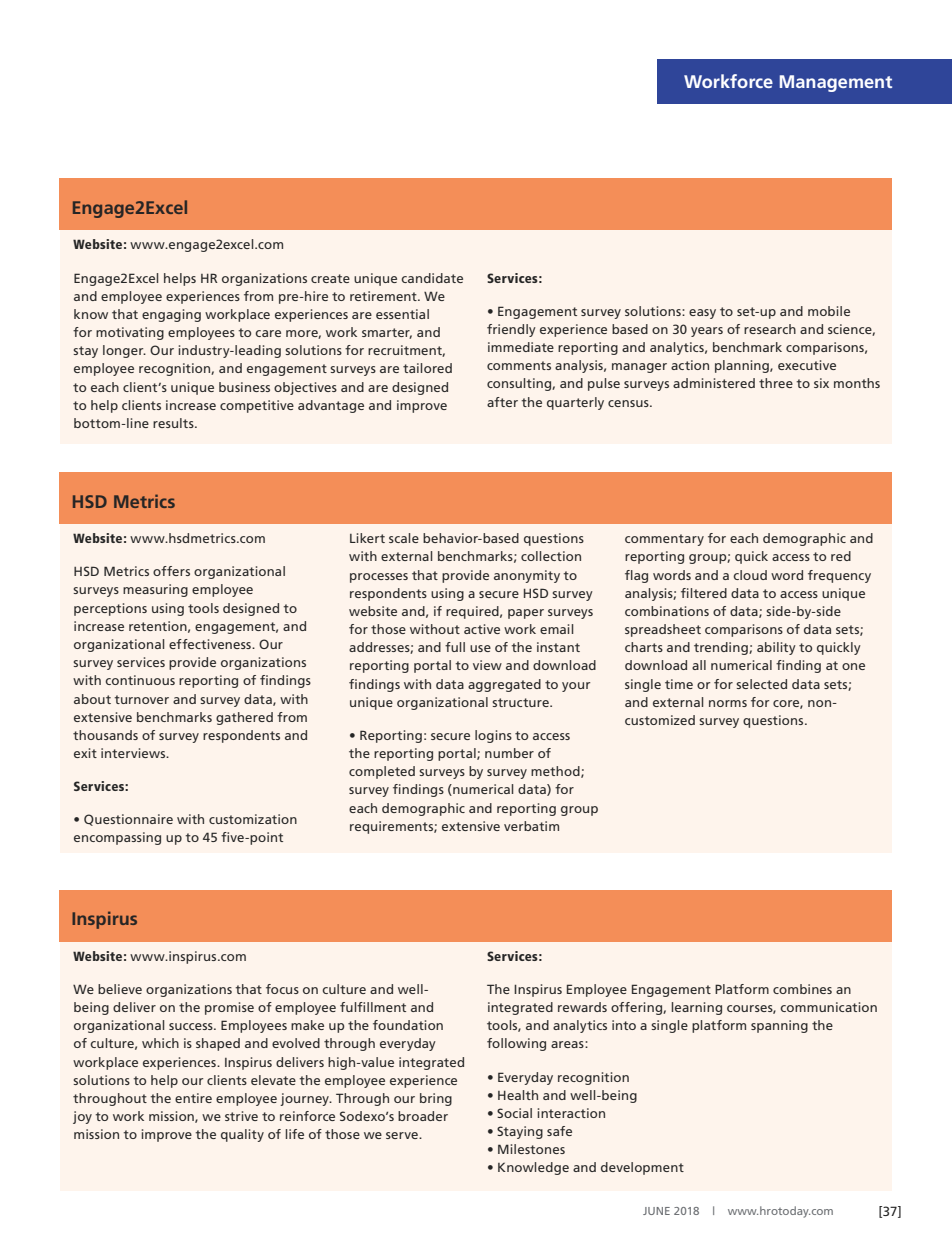 This screenshot has width=952, height=1250. What do you see at coordinates (128, 820) in the screenshot?
I see `Questionnaire` at bounding box center [128, 820].
